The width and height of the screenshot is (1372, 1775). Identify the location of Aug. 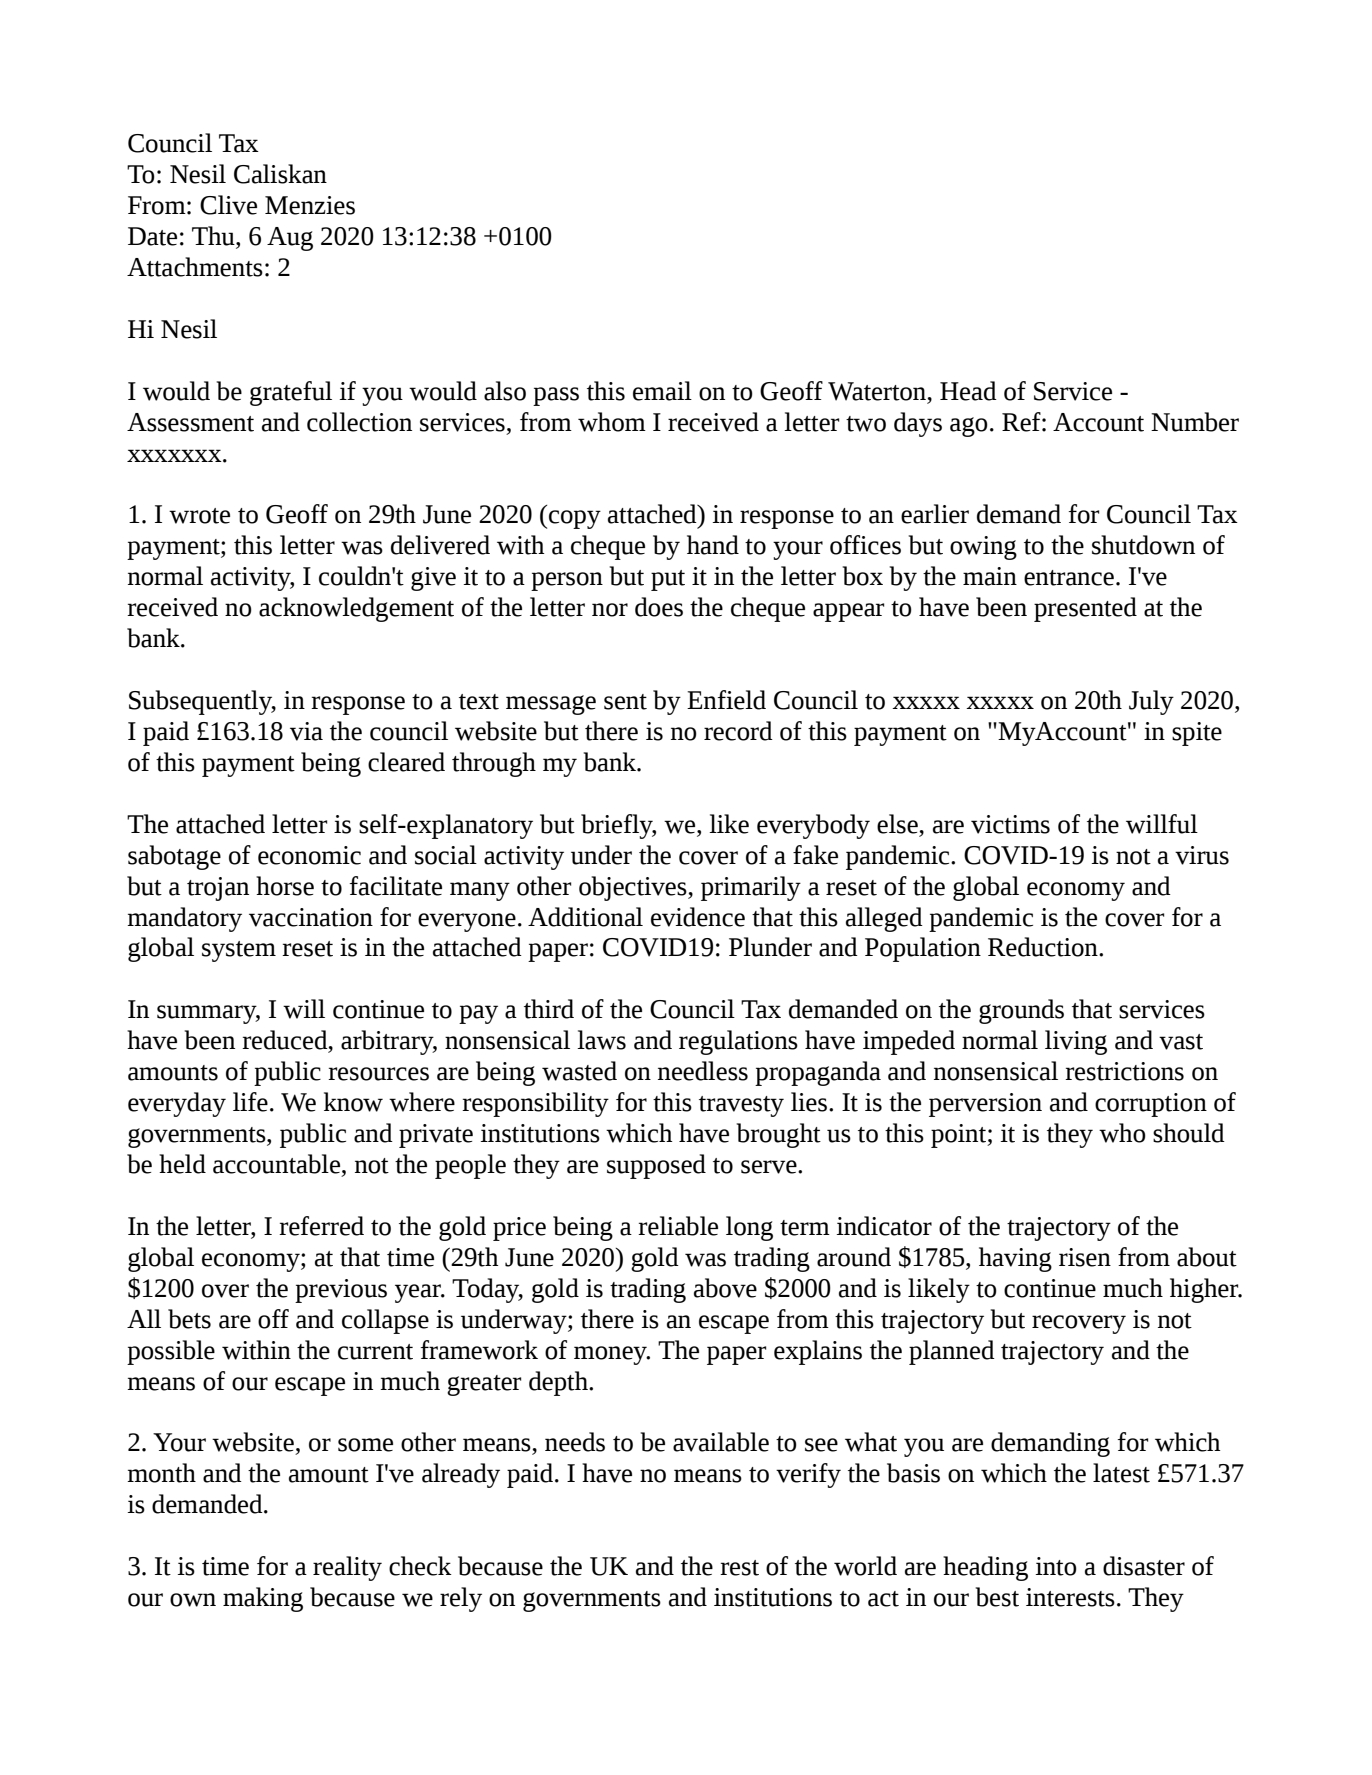
(290, 239).
